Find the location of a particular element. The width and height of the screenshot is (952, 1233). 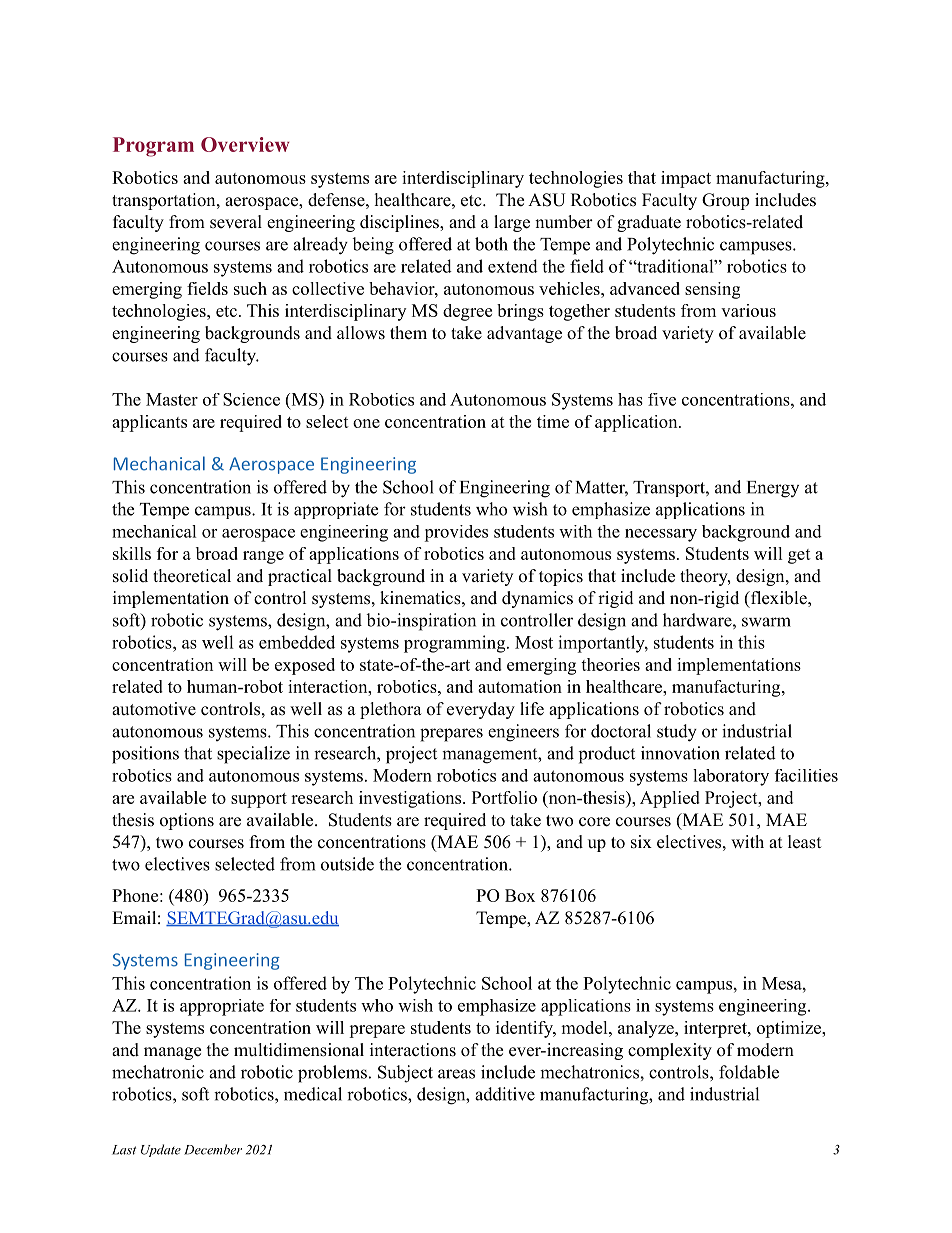

large is located at coordinates (512, 223).
